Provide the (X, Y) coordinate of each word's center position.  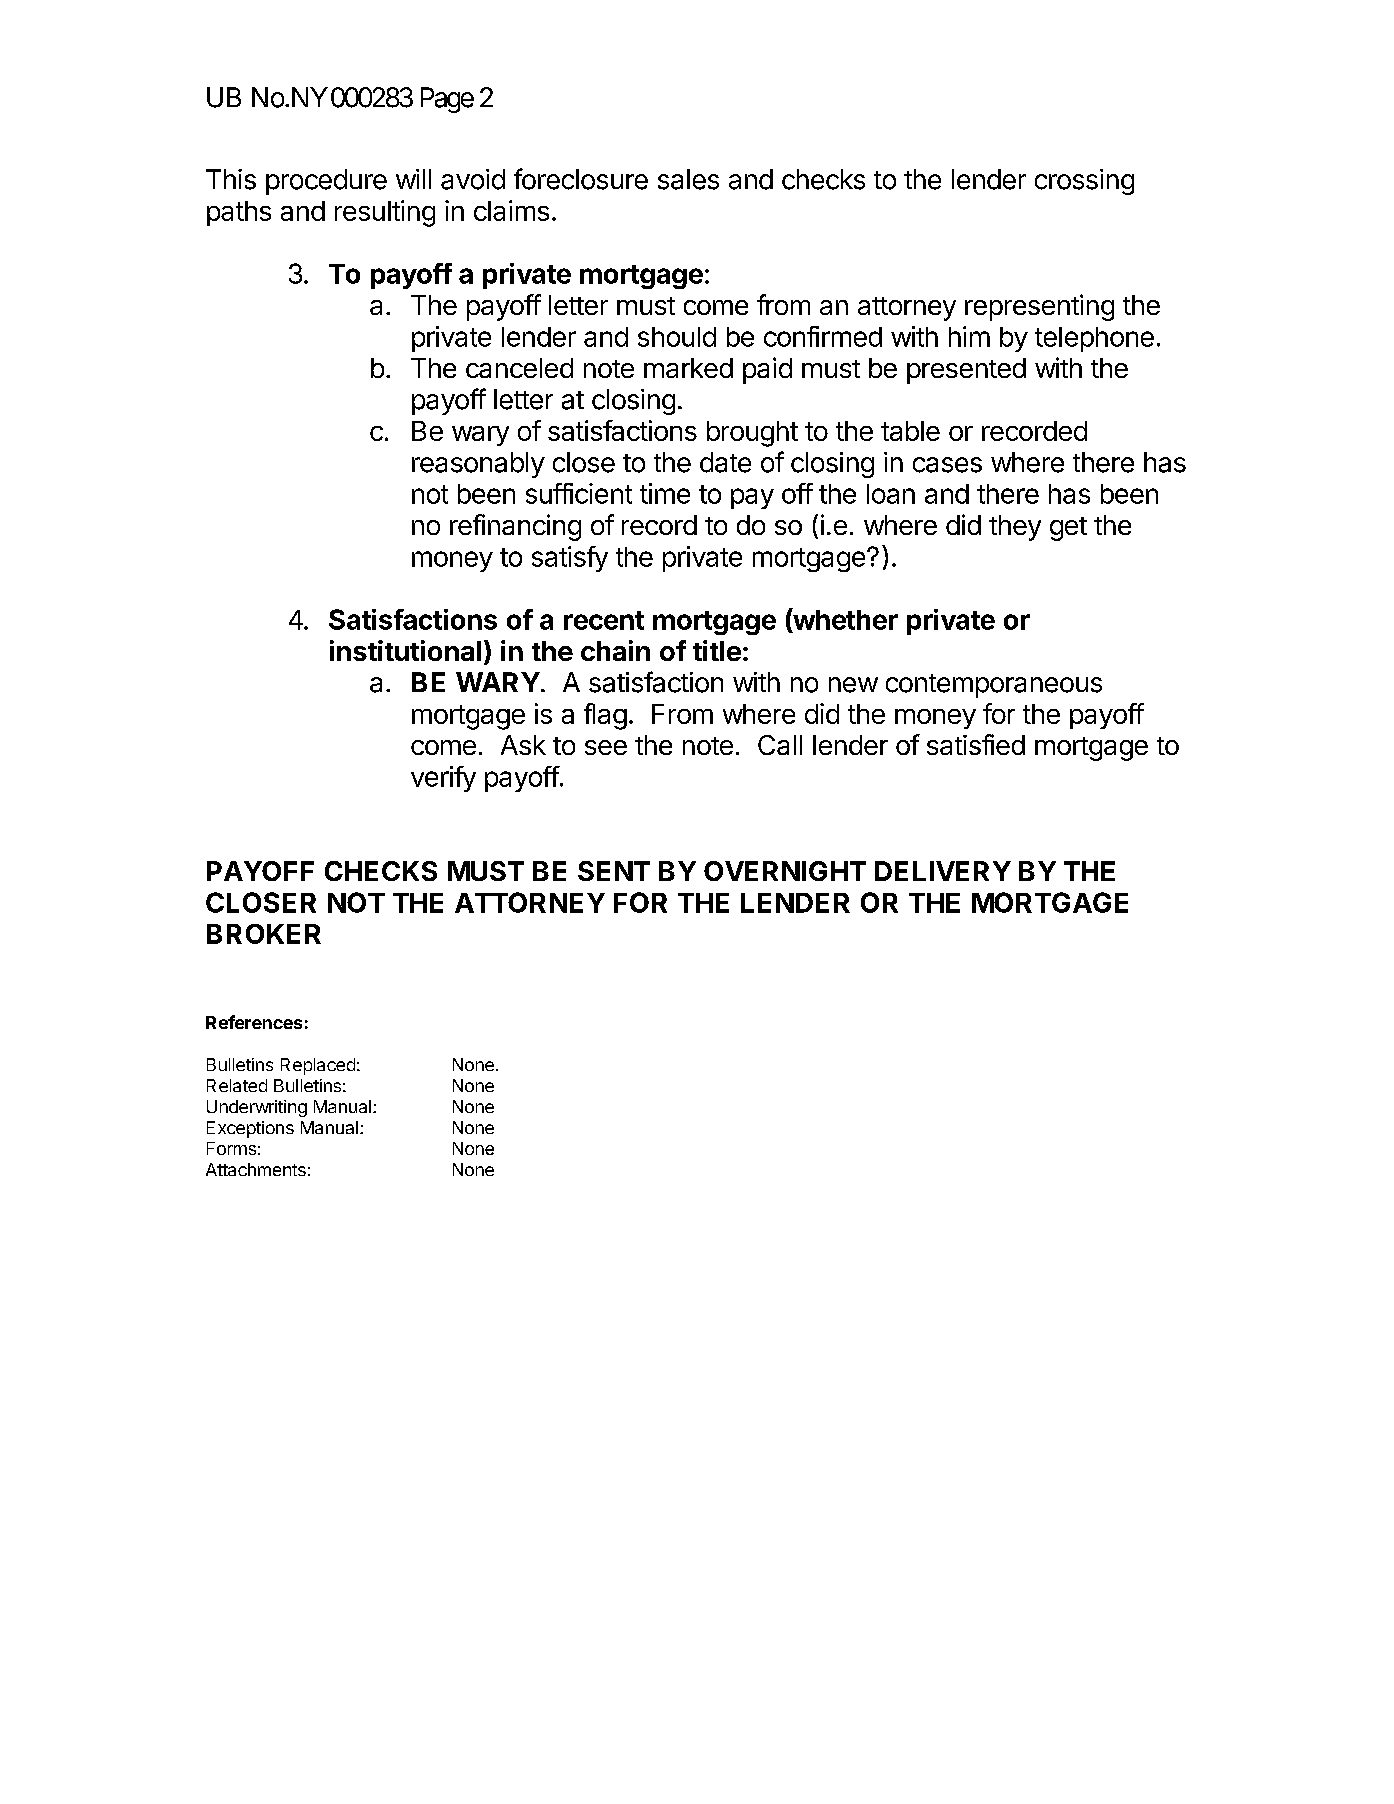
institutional (405, 650)
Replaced (318, 1066)
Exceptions (250, 1129)
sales (688, 179)
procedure (326, 182)
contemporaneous (994, 686)
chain (615, 650)
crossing (1084, 182)
